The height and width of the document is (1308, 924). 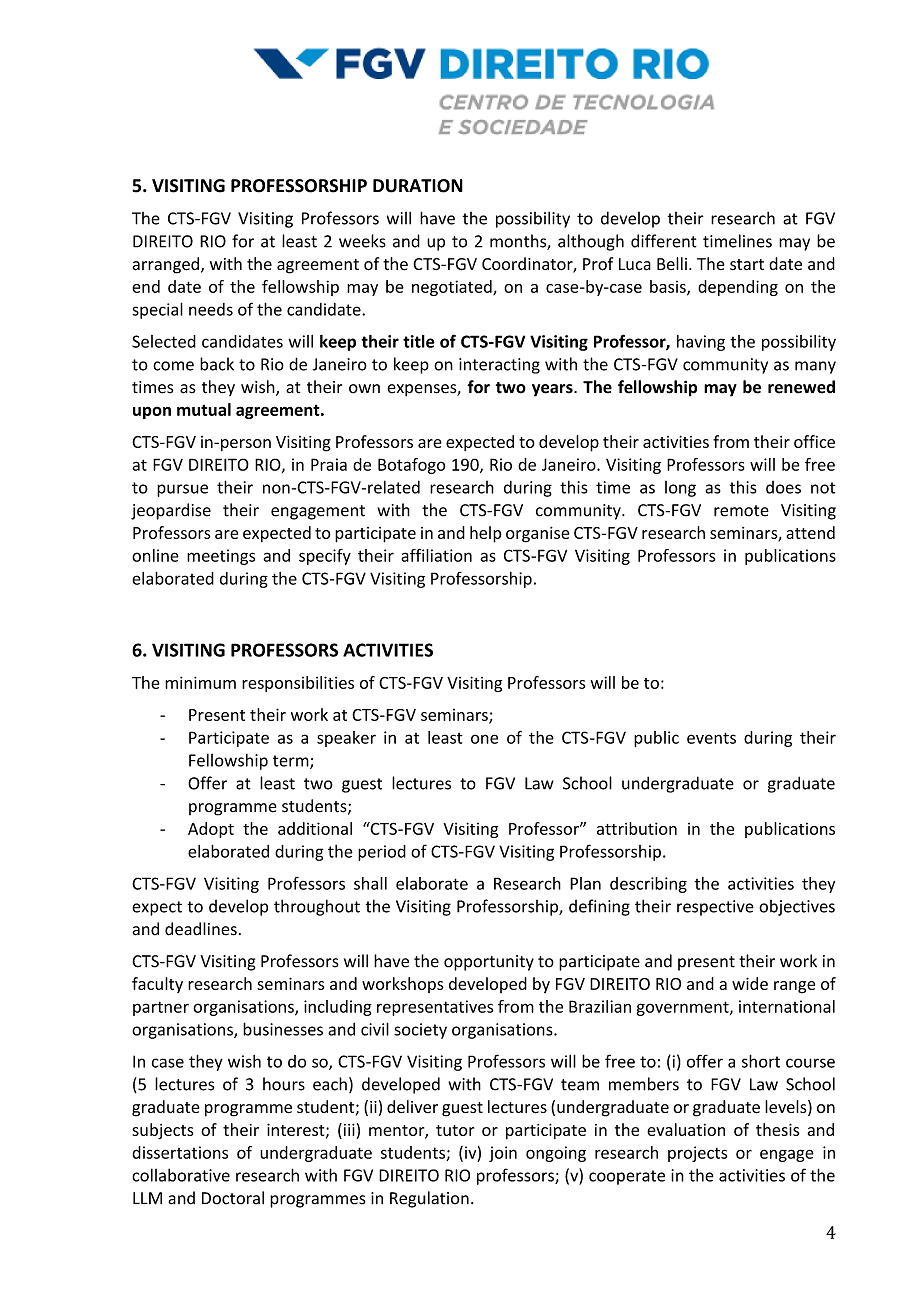 I want to click on projects, so click(x=697, y=1154).
